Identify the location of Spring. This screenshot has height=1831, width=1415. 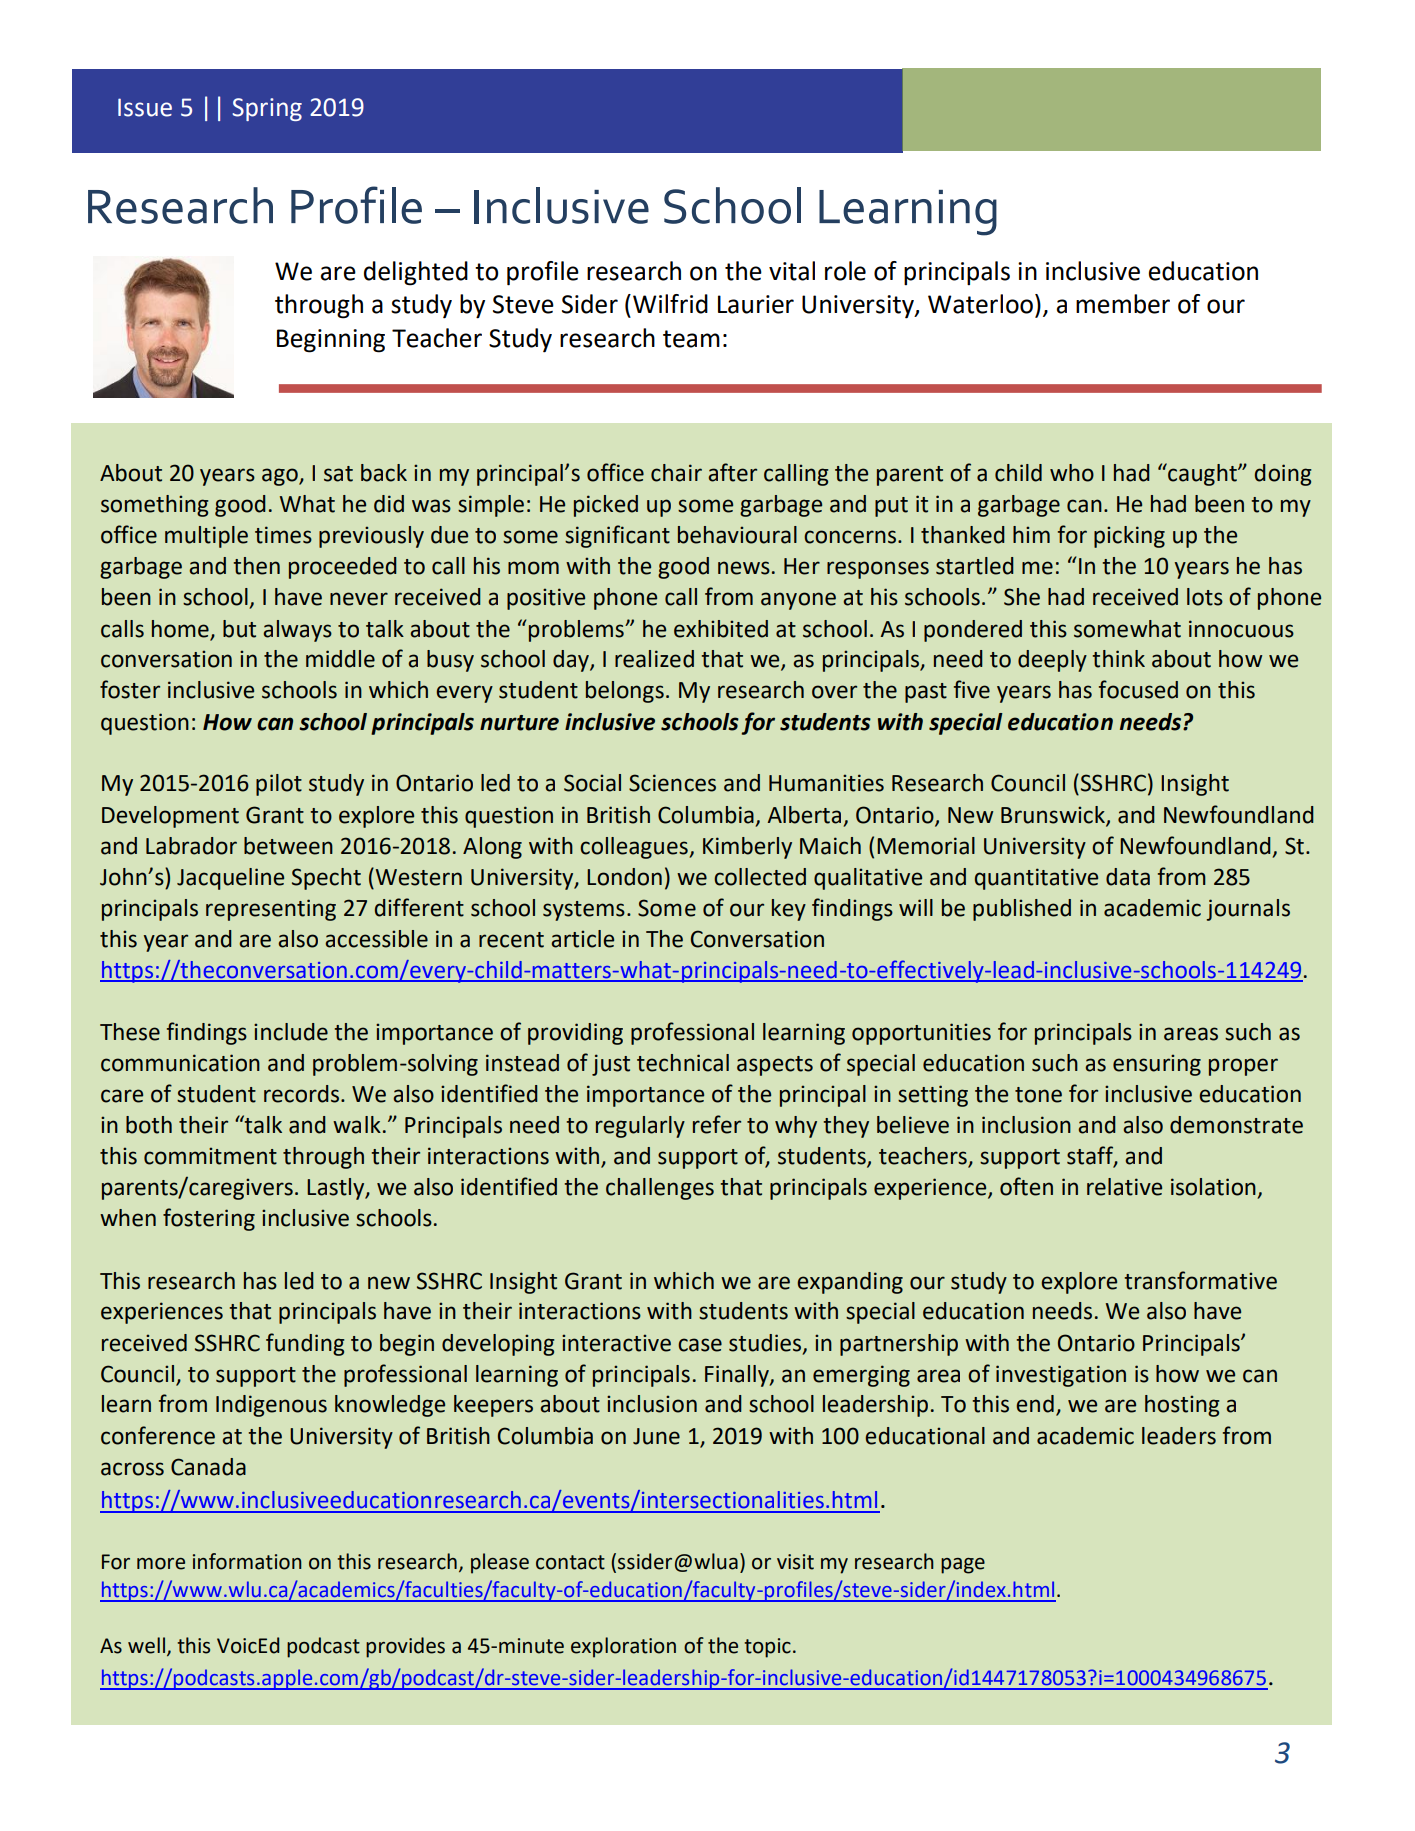
(267, 109).
